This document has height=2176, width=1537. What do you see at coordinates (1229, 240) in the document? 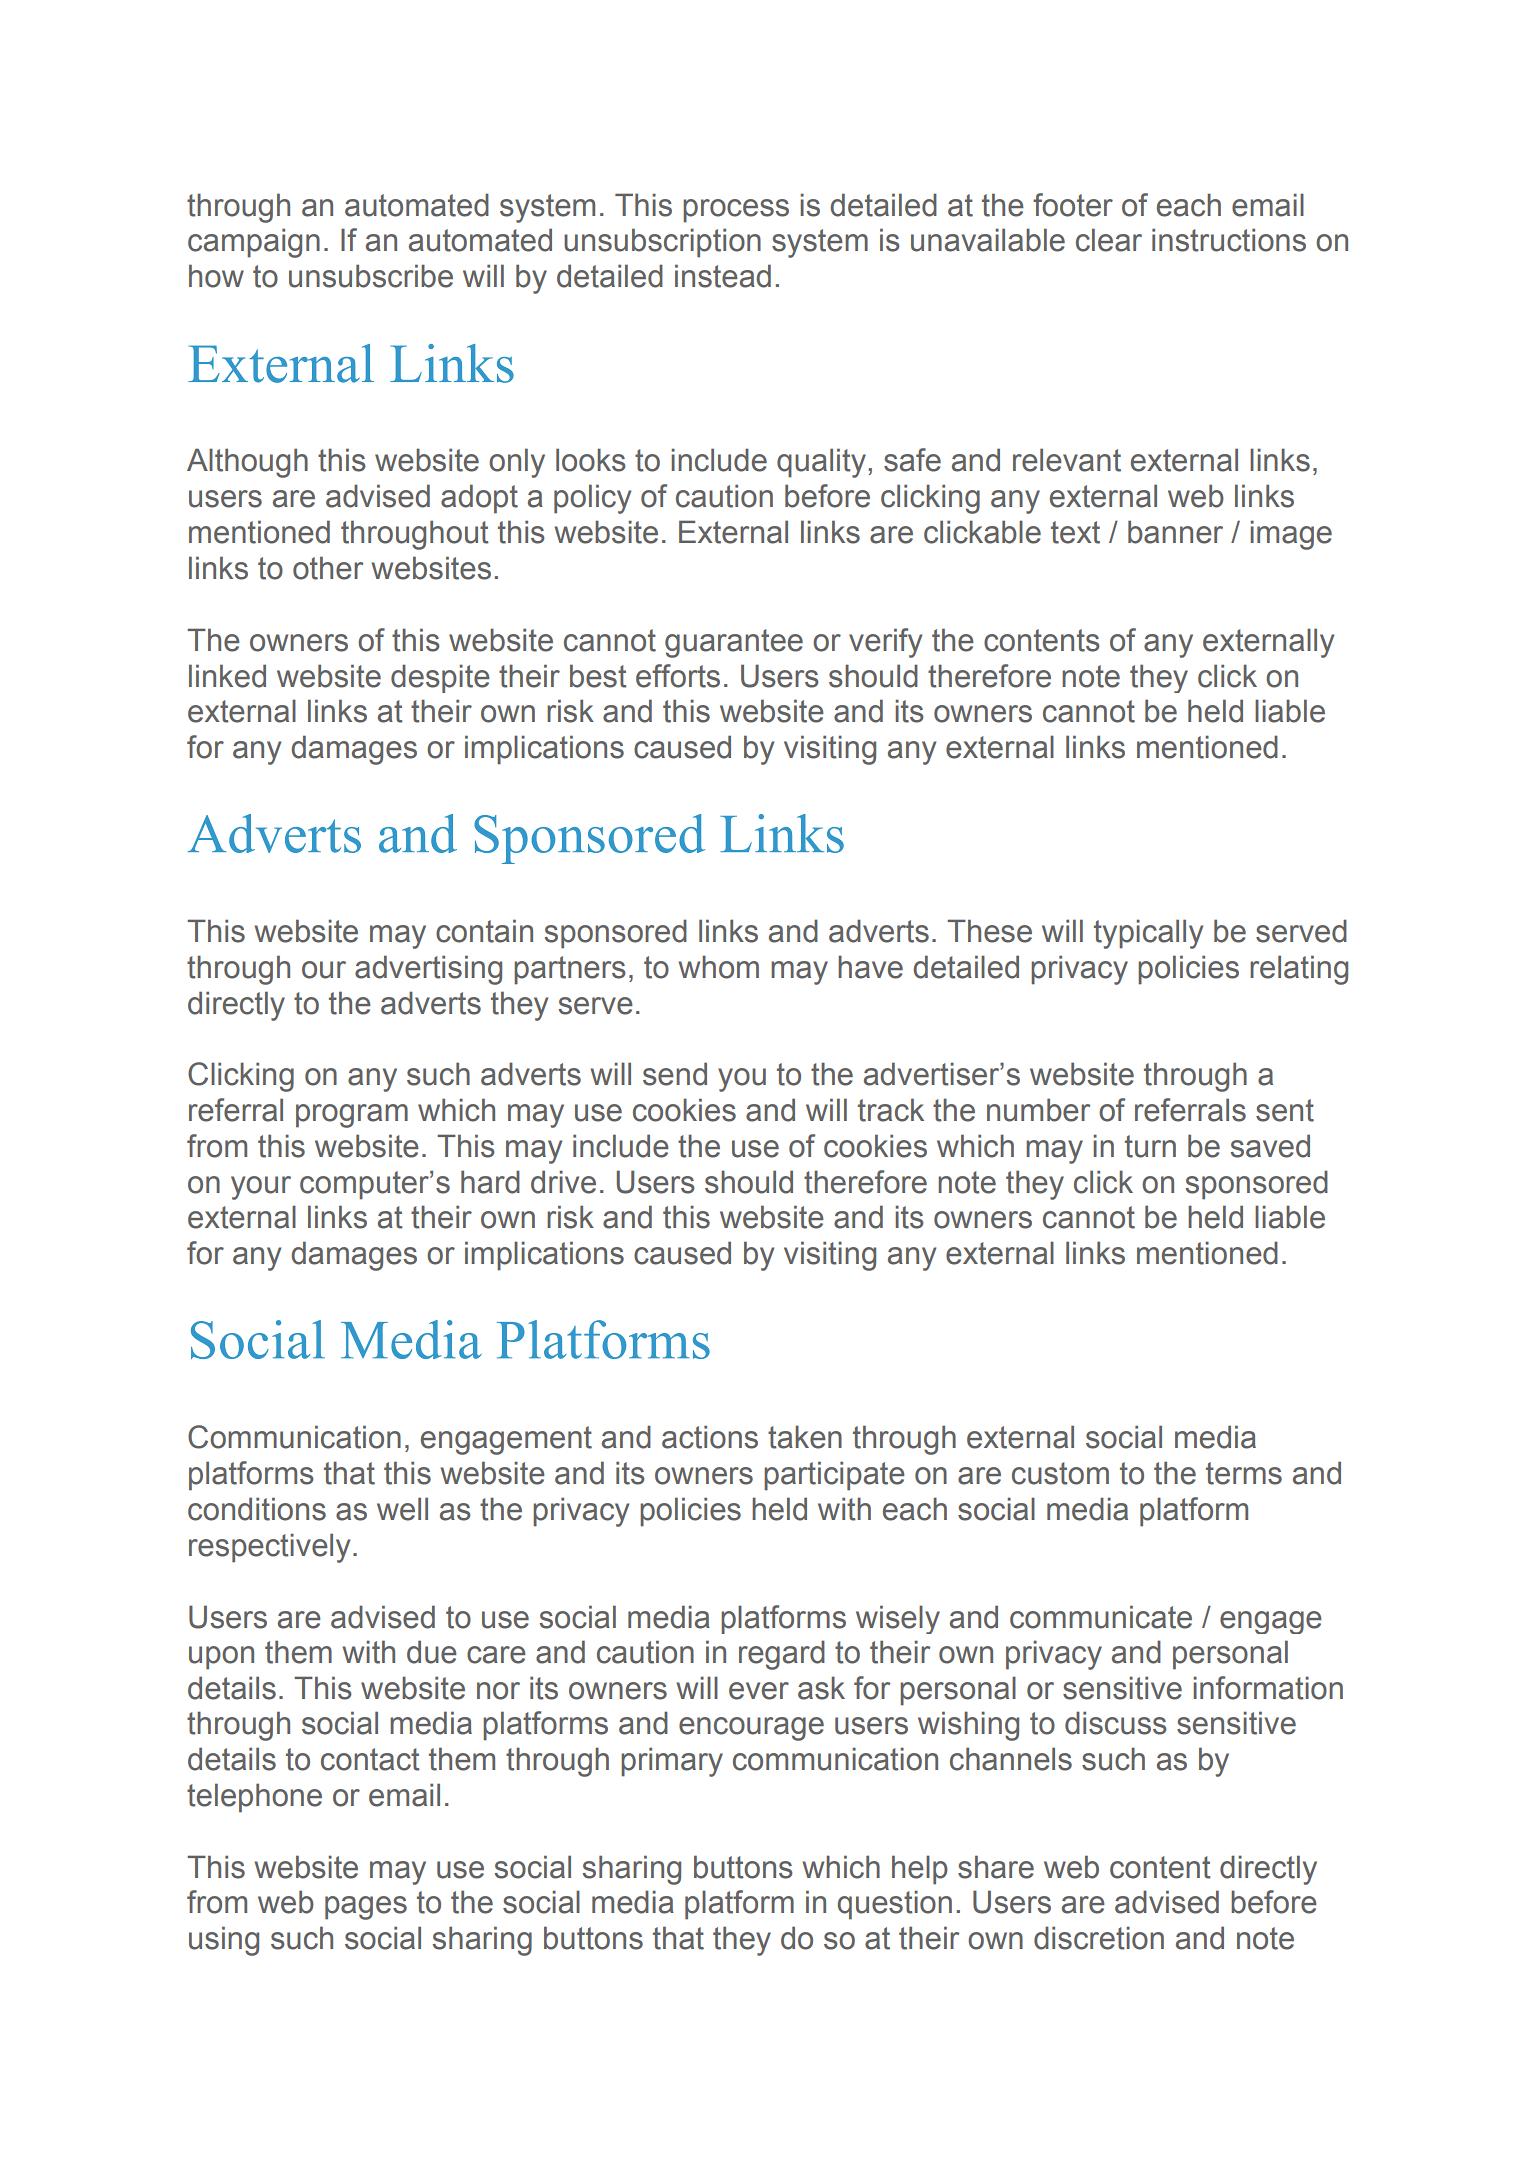
I see `instructions` at bounding box center [1229, 240].
